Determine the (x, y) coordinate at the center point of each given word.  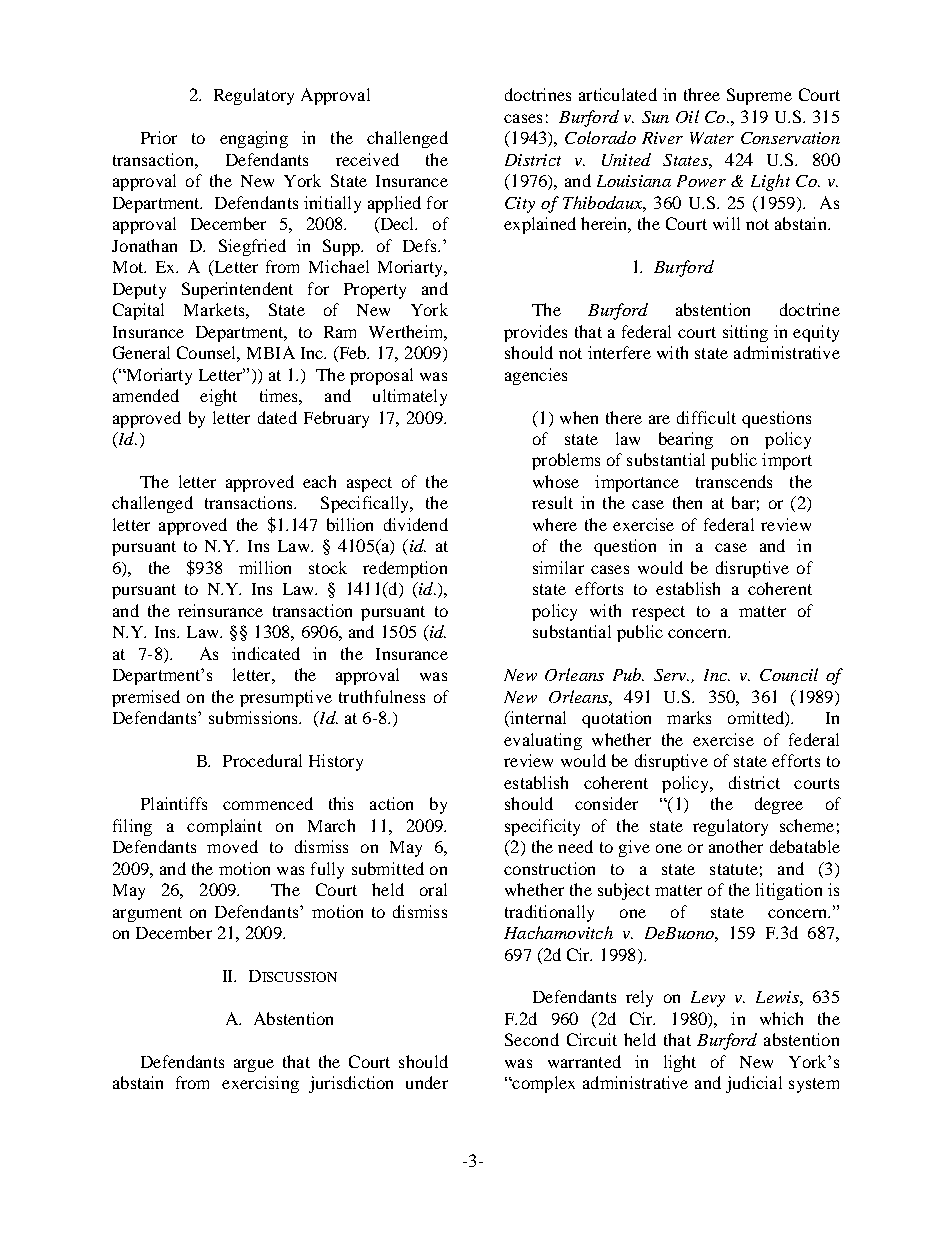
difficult (706, 417)
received (367, 159)
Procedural (262, 760)
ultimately (410, 397)
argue (254, 1065)
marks (689, 717)
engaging (254, 139)
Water (712, 138)
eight (218, 397)
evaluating (543, 741)
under (427, 1082)
